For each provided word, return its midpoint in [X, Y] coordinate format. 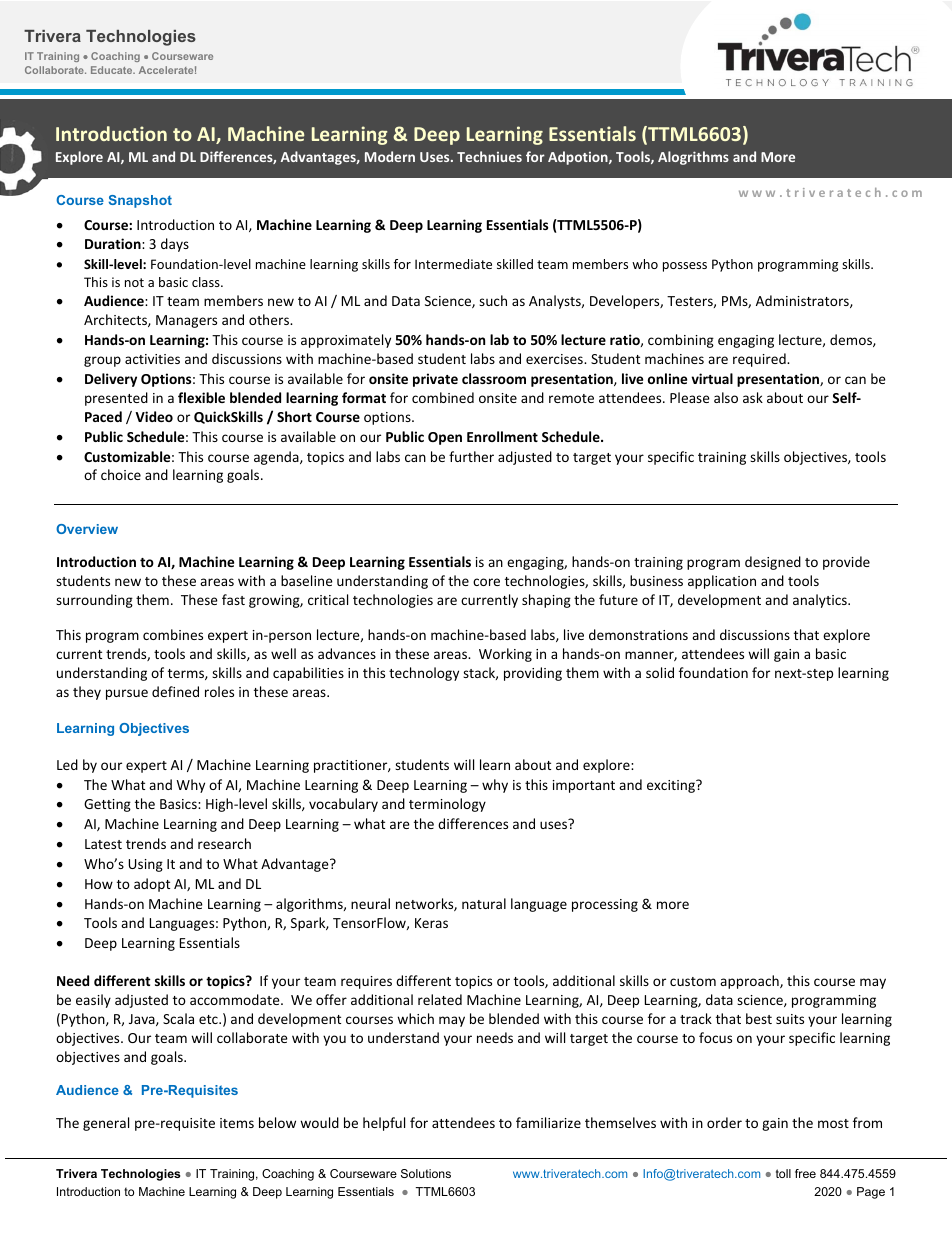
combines [173, 634]
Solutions [426, 1173]
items [237, 1123]
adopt [152, 885]
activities [152, 359]
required [760, 360]
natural [484, 903]
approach [750, 982]
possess [685, 267]
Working [505, 655]
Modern [390, 156]
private [435, 380]
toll [783, 1173]
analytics [821, 601]
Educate [113, 70]
